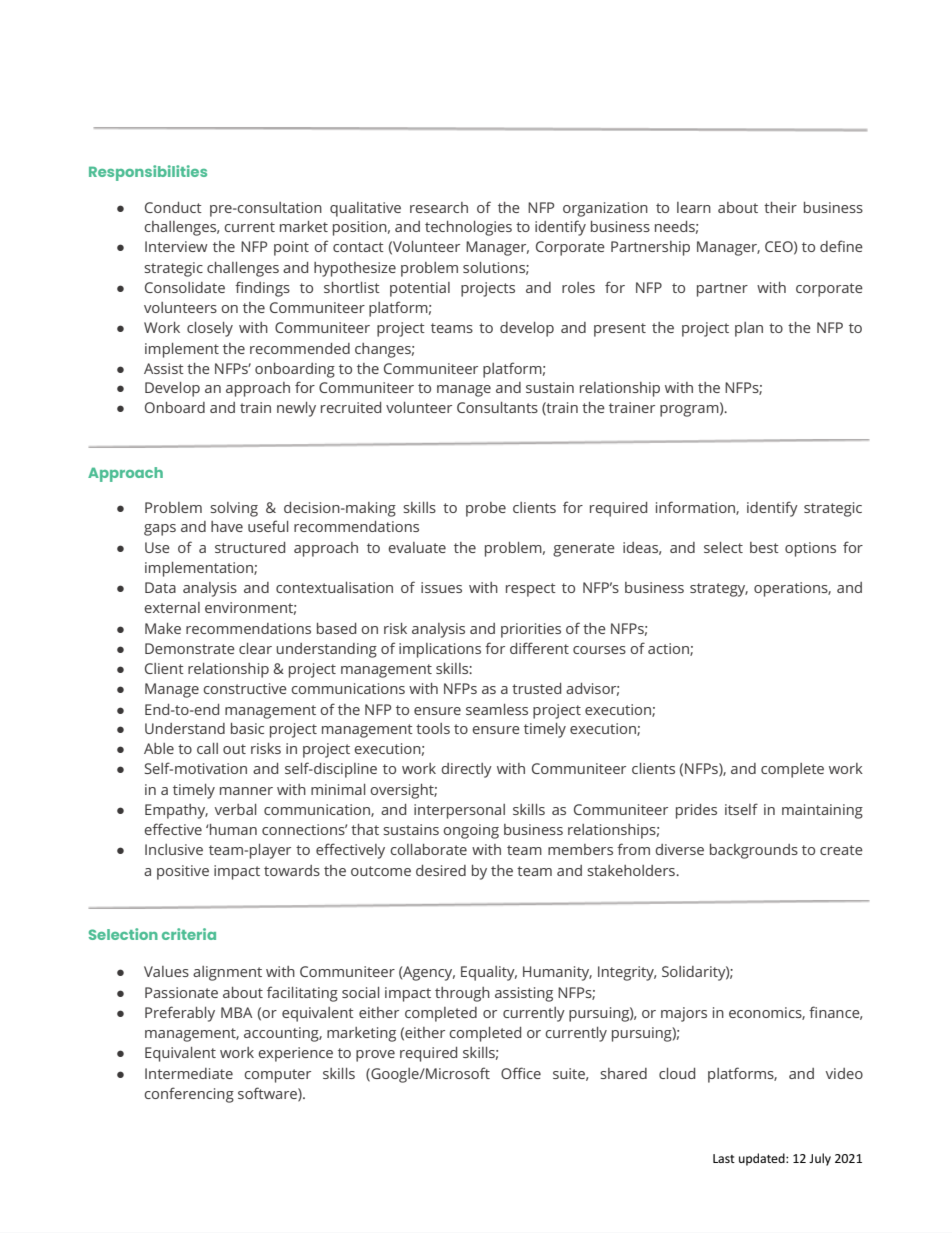  What do you see at coordinates (173, 207) in the document?
I see `Conduct` at bounding box center [173, 207].
